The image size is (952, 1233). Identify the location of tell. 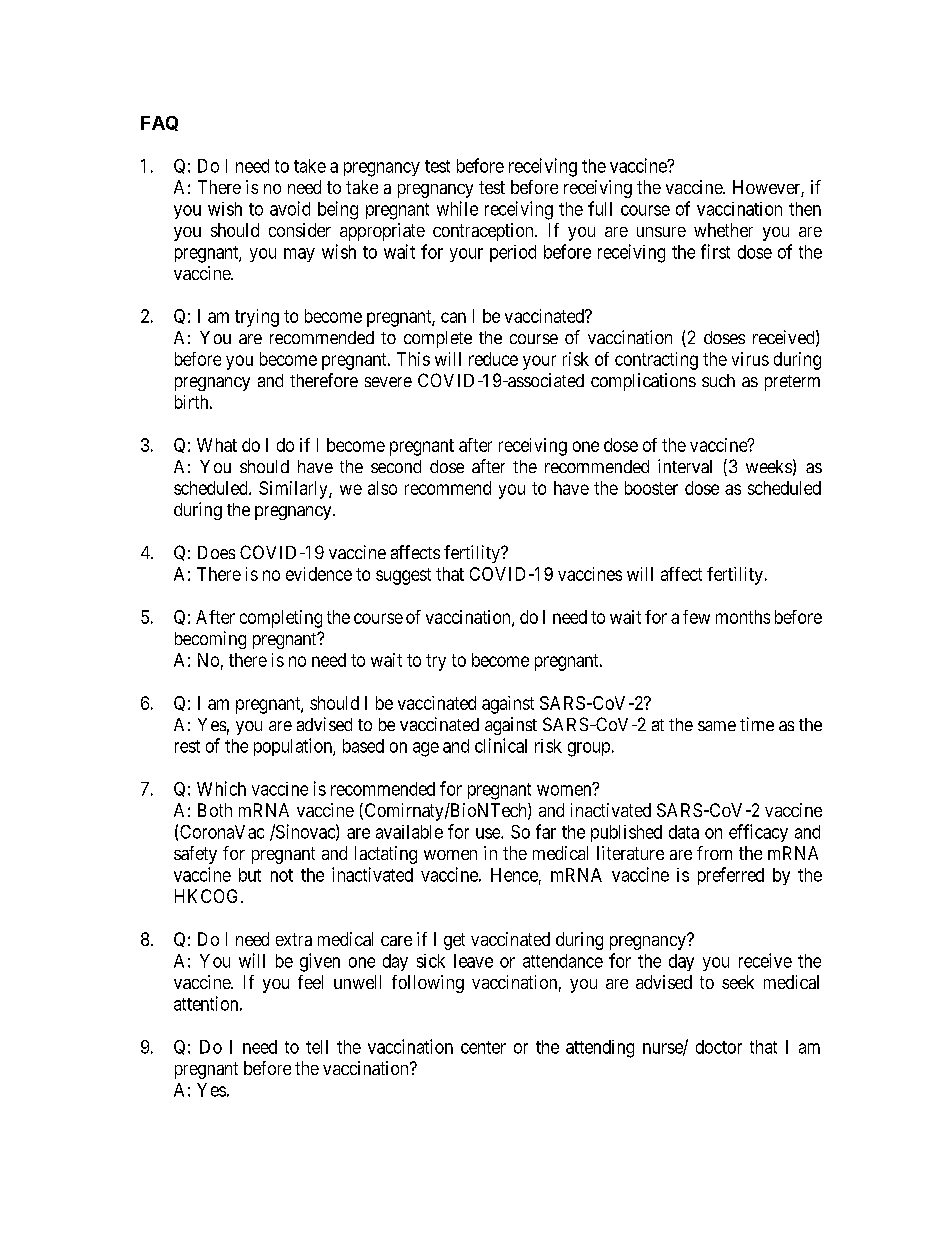
(317, 1047).
